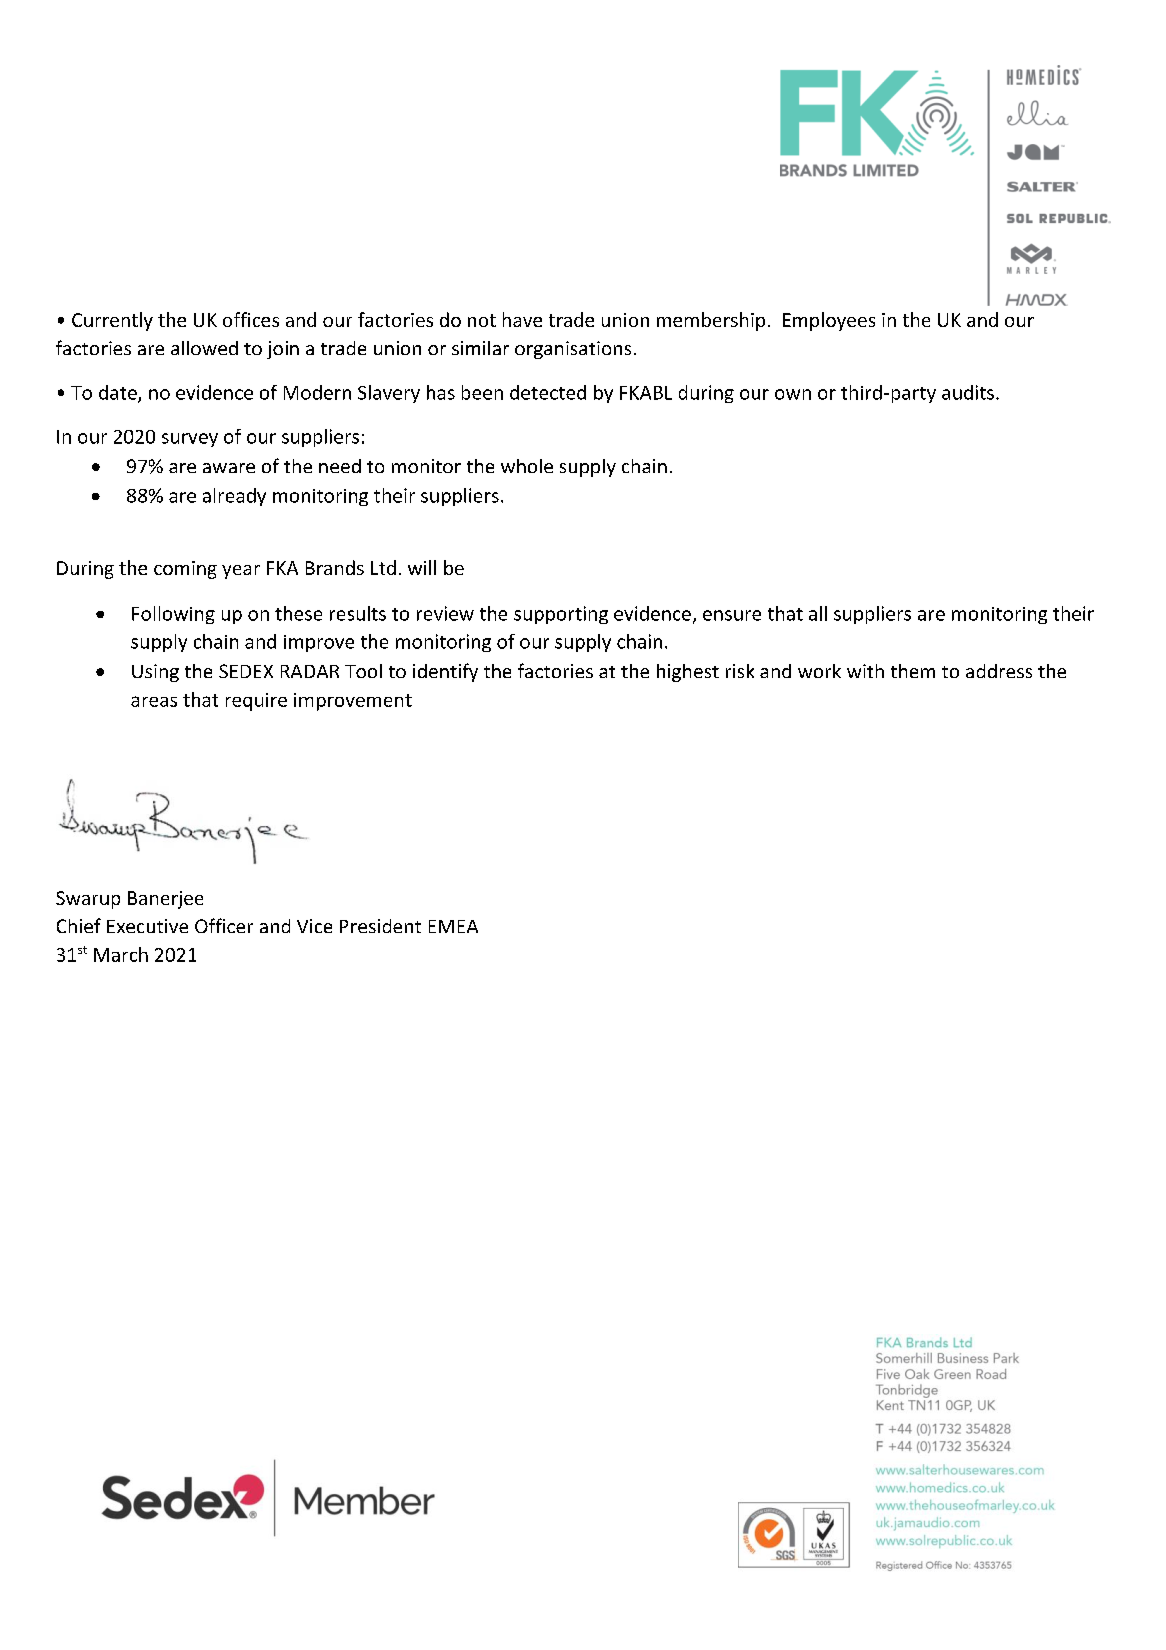 This document has height=1650, width=1166. What do you see at coordinates (224, 925) in the document?
I see `Officer` at bounding box center [224, 925].
